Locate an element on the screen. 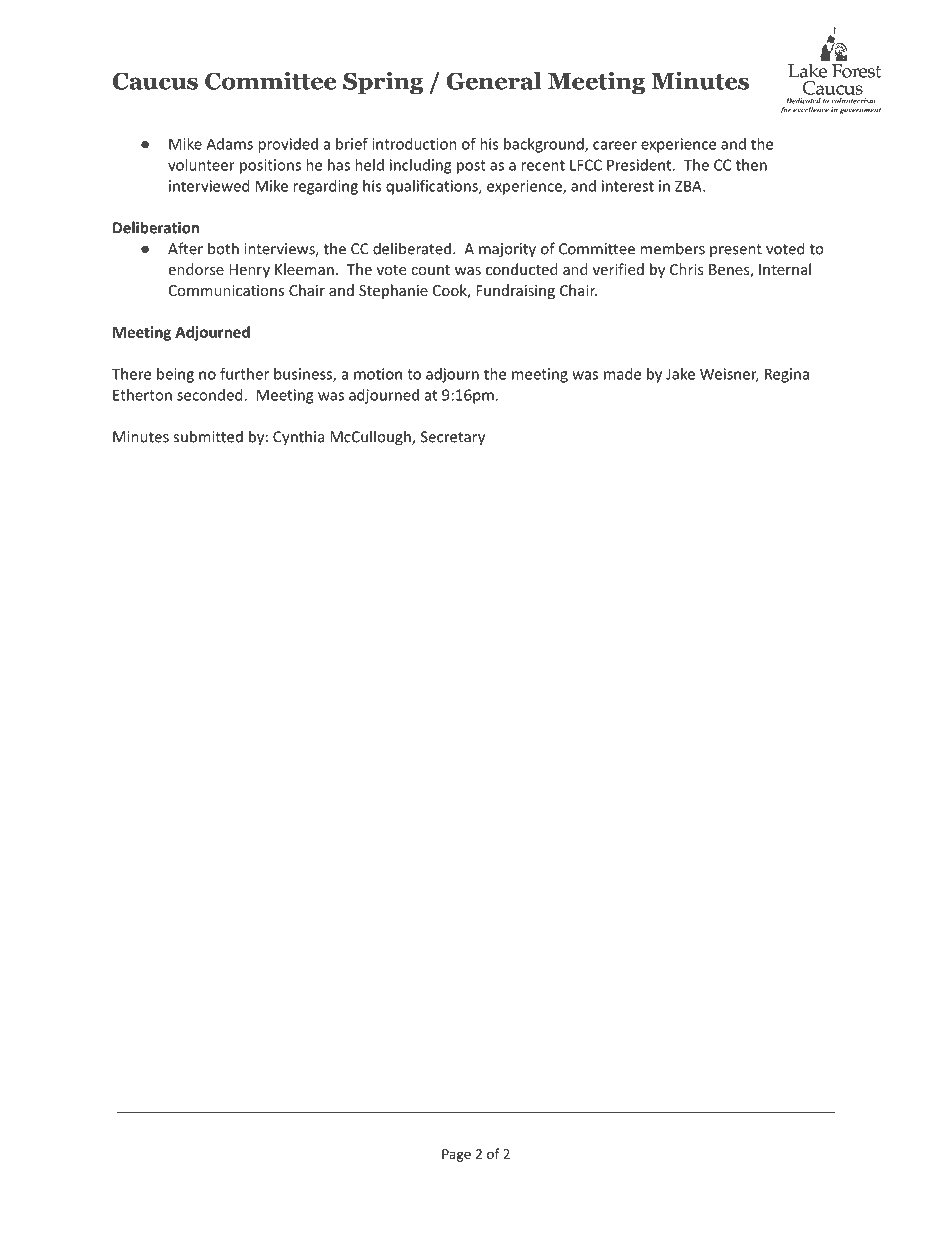 This screenshot has width=952, height=1233. submitted is located at coordinates (208, 436).
